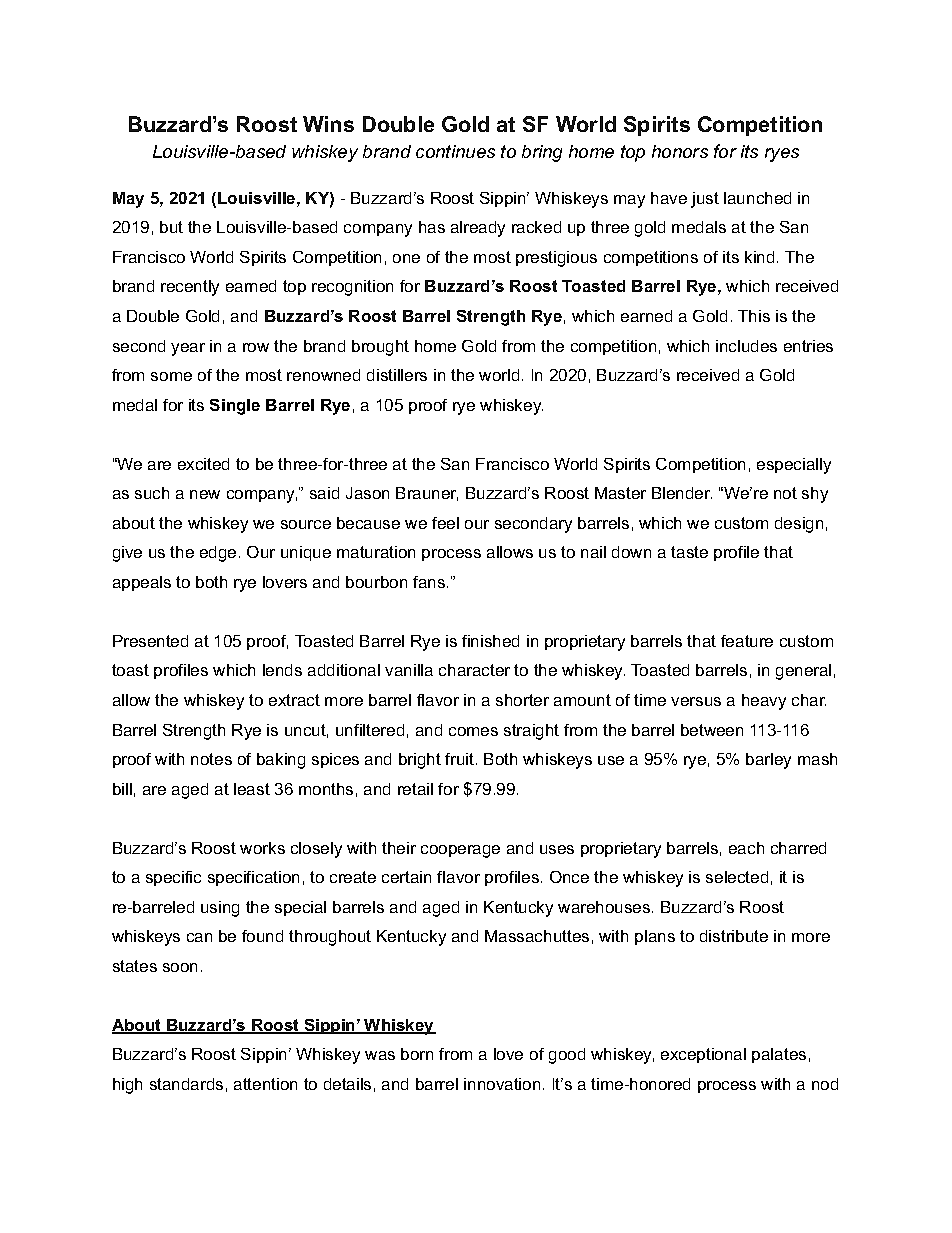 The width and height of the document is (952, 1233). What do you see at coordinates (186, 1084) in the document?
I see `standards` at bounding box center [186, 1084].
